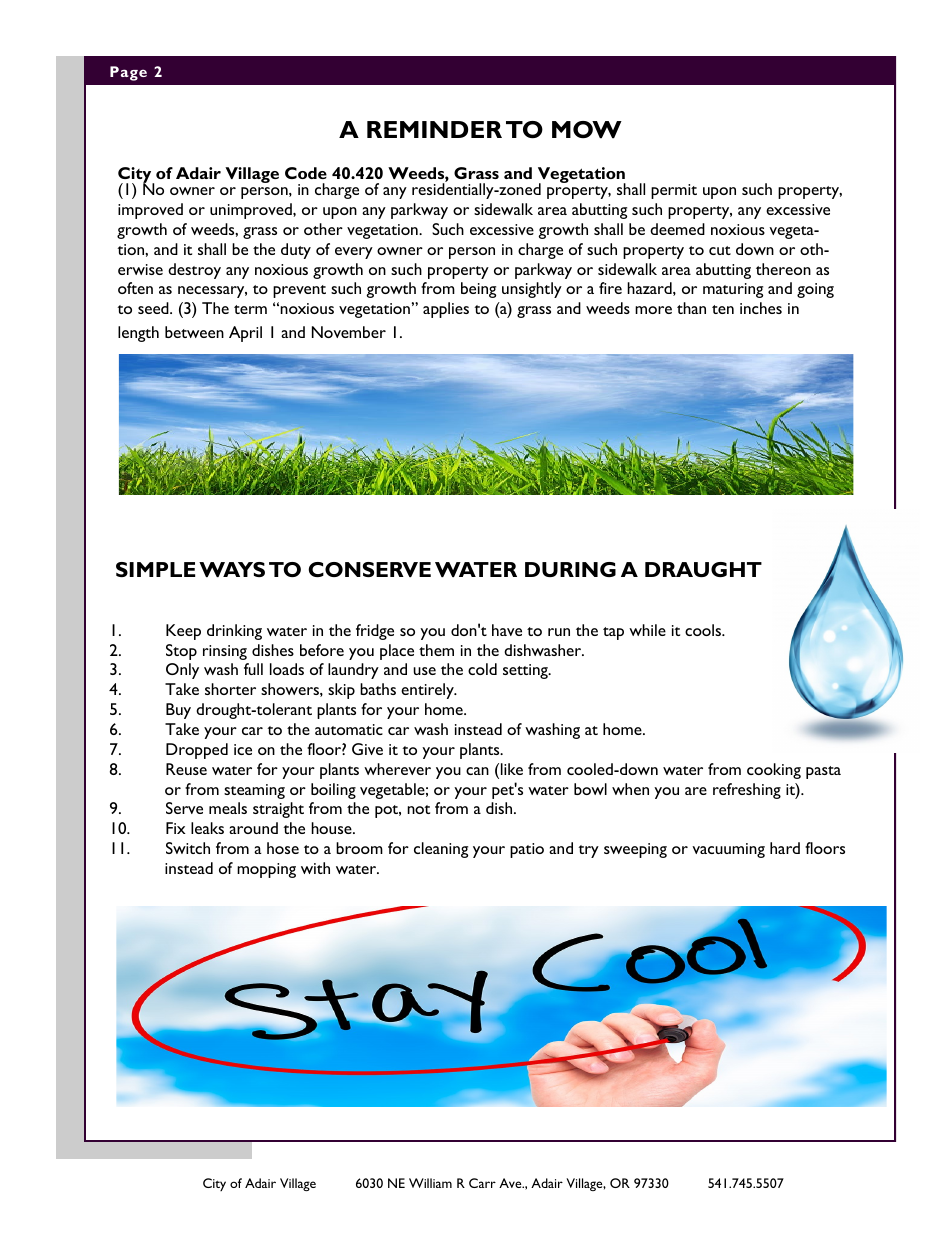 The height and width of the screenshot is (1233, 952). What do you see at coordinates (728, 850) in the screenshot?
I see `vacuuming` at bounding box center [728, 850].
